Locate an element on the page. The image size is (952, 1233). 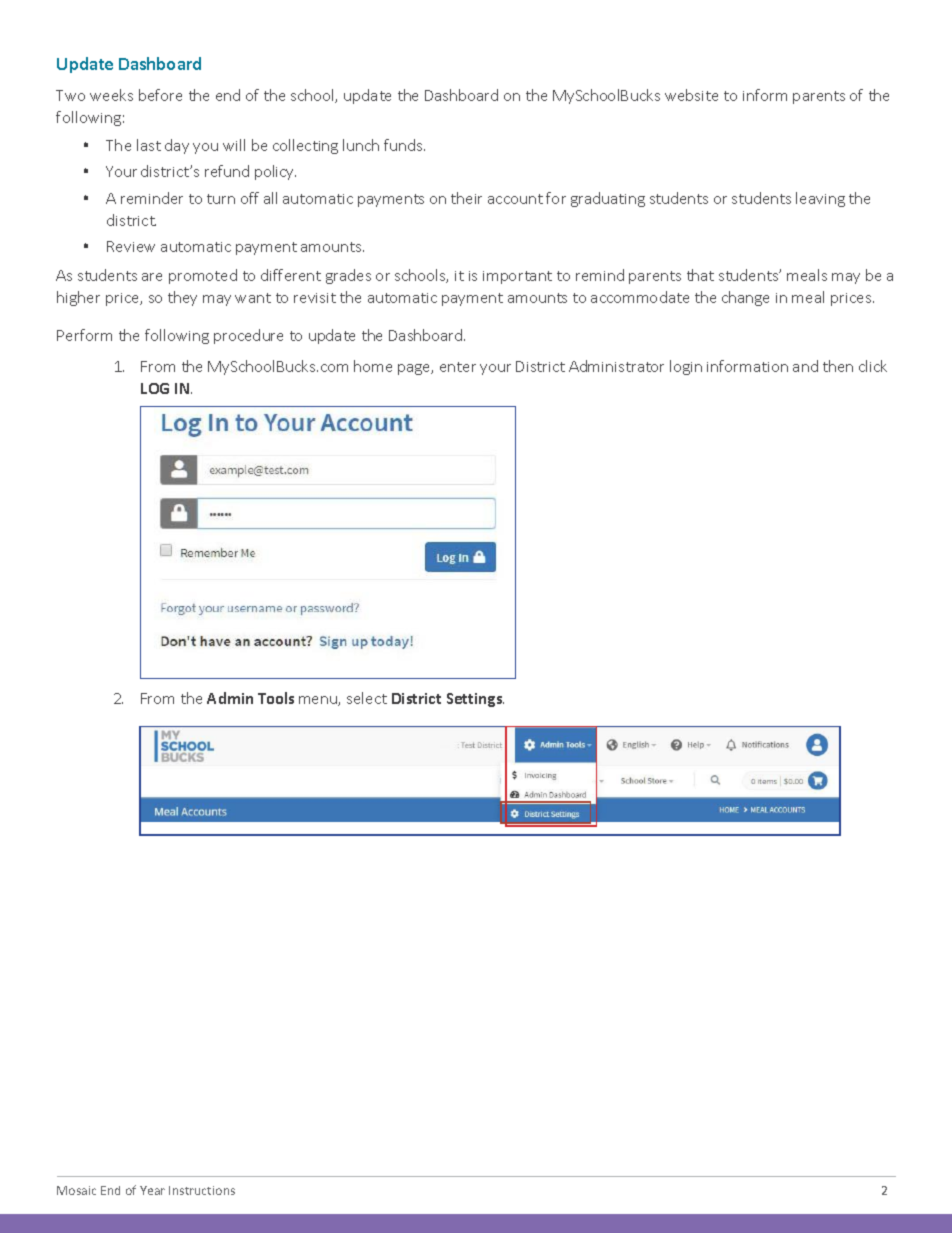
Settings is located at coordinates (475, 700).
